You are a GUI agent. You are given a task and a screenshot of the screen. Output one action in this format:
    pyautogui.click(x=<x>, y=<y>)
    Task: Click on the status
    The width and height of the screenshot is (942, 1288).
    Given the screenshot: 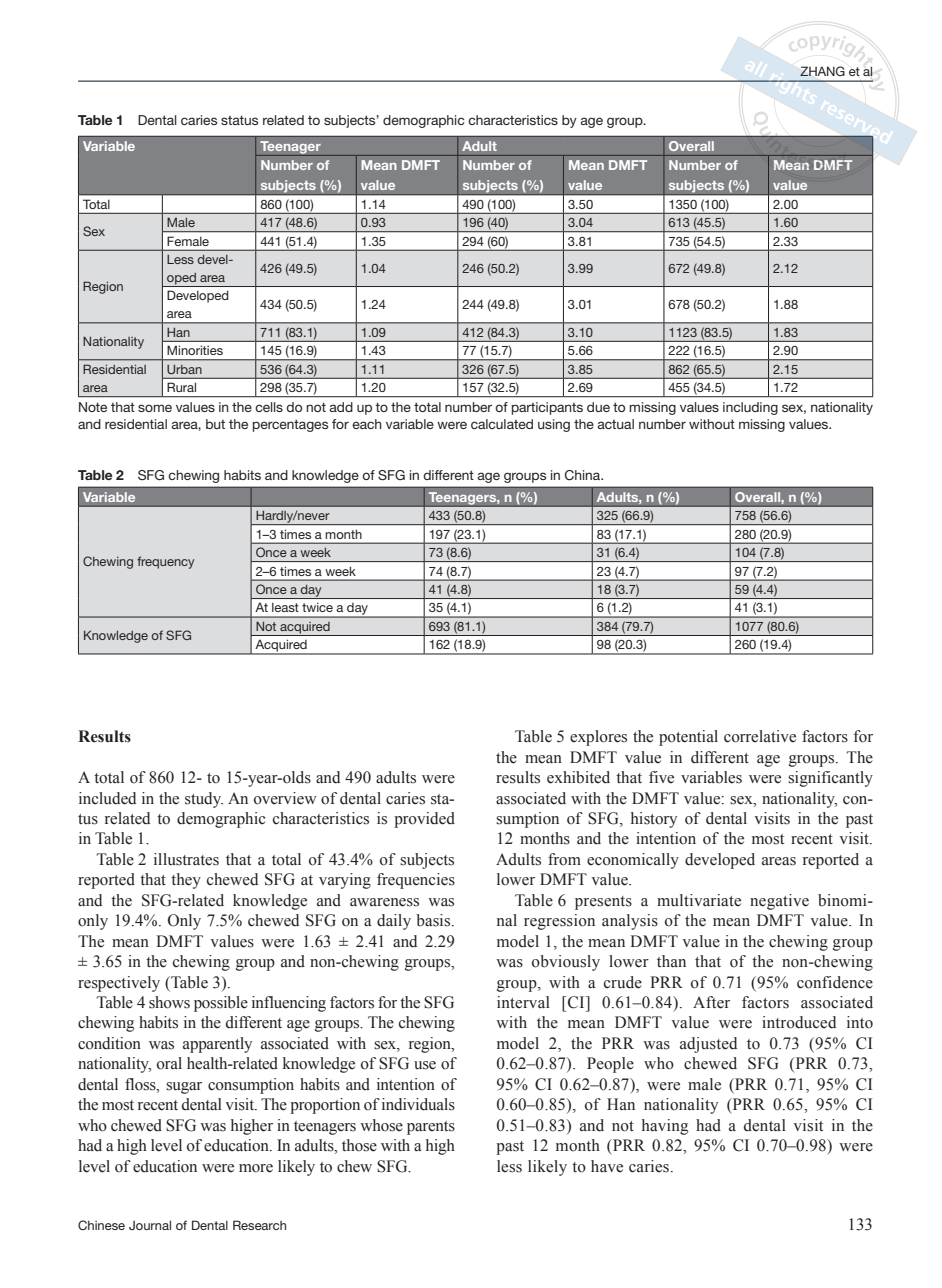 What is the action you would take?
    pyautogui.click(x=239, y=120)
